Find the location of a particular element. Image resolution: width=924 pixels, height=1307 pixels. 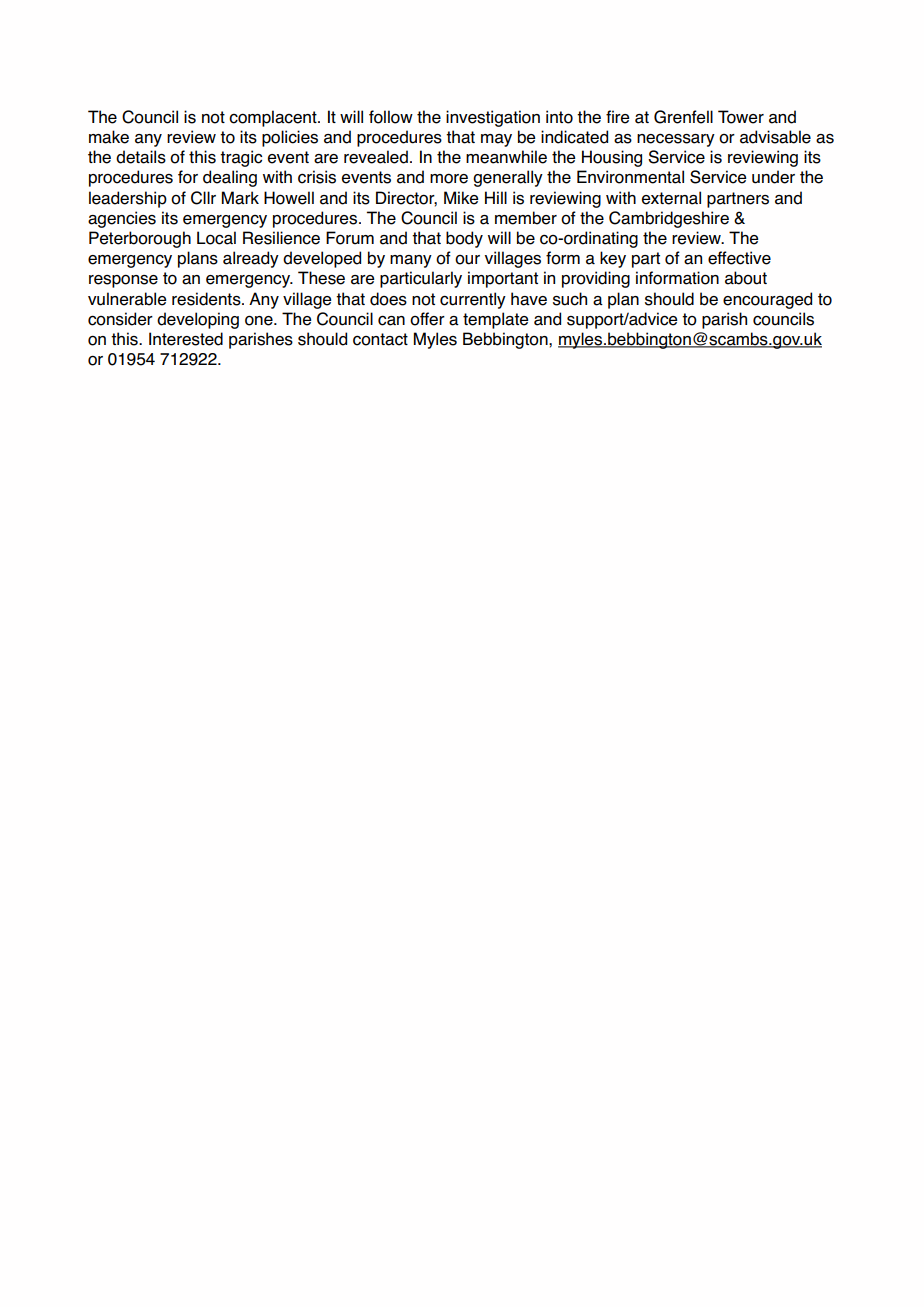

important is located at coordinates (503, 279).
